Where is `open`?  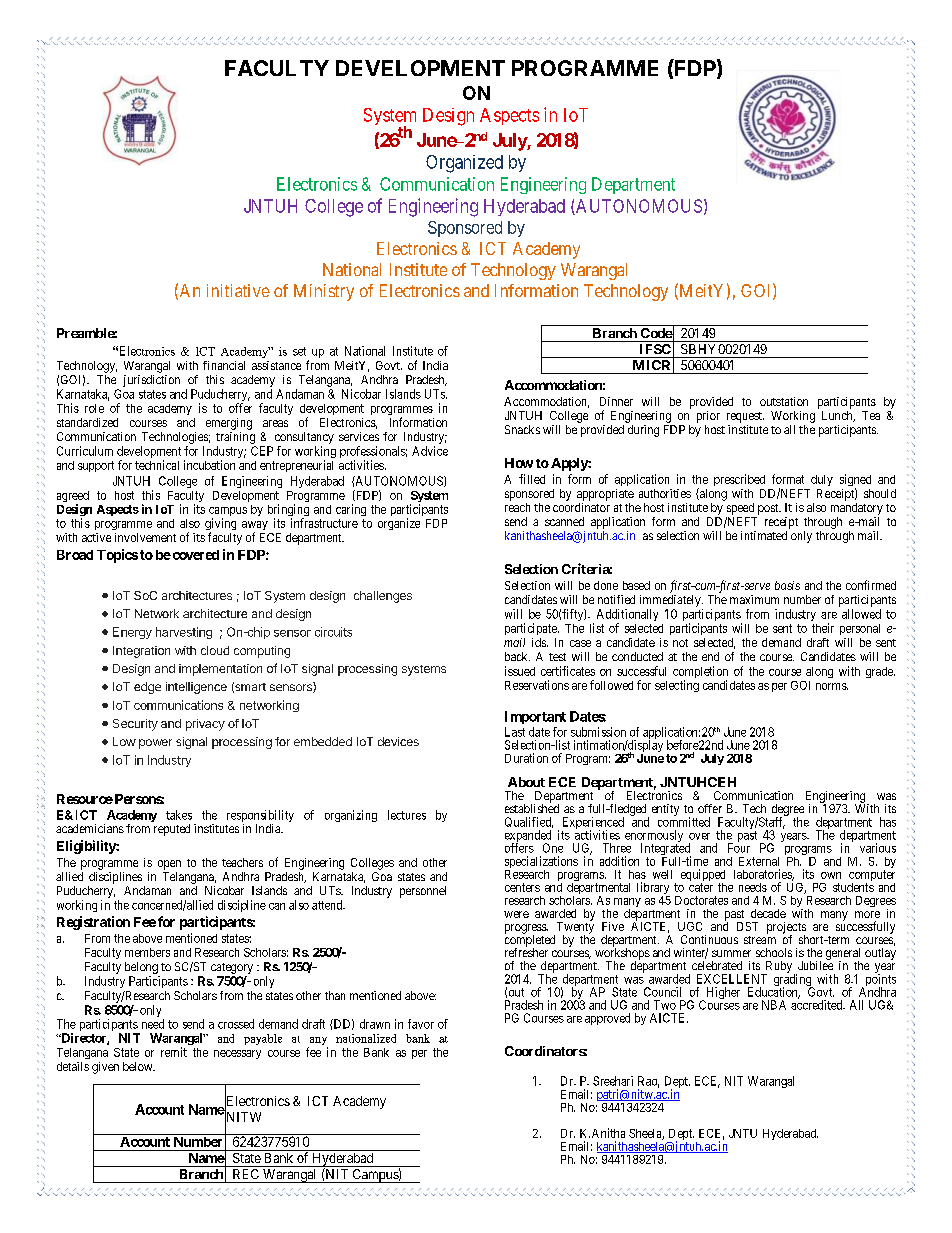 open is located at coordinates (169, 865).
